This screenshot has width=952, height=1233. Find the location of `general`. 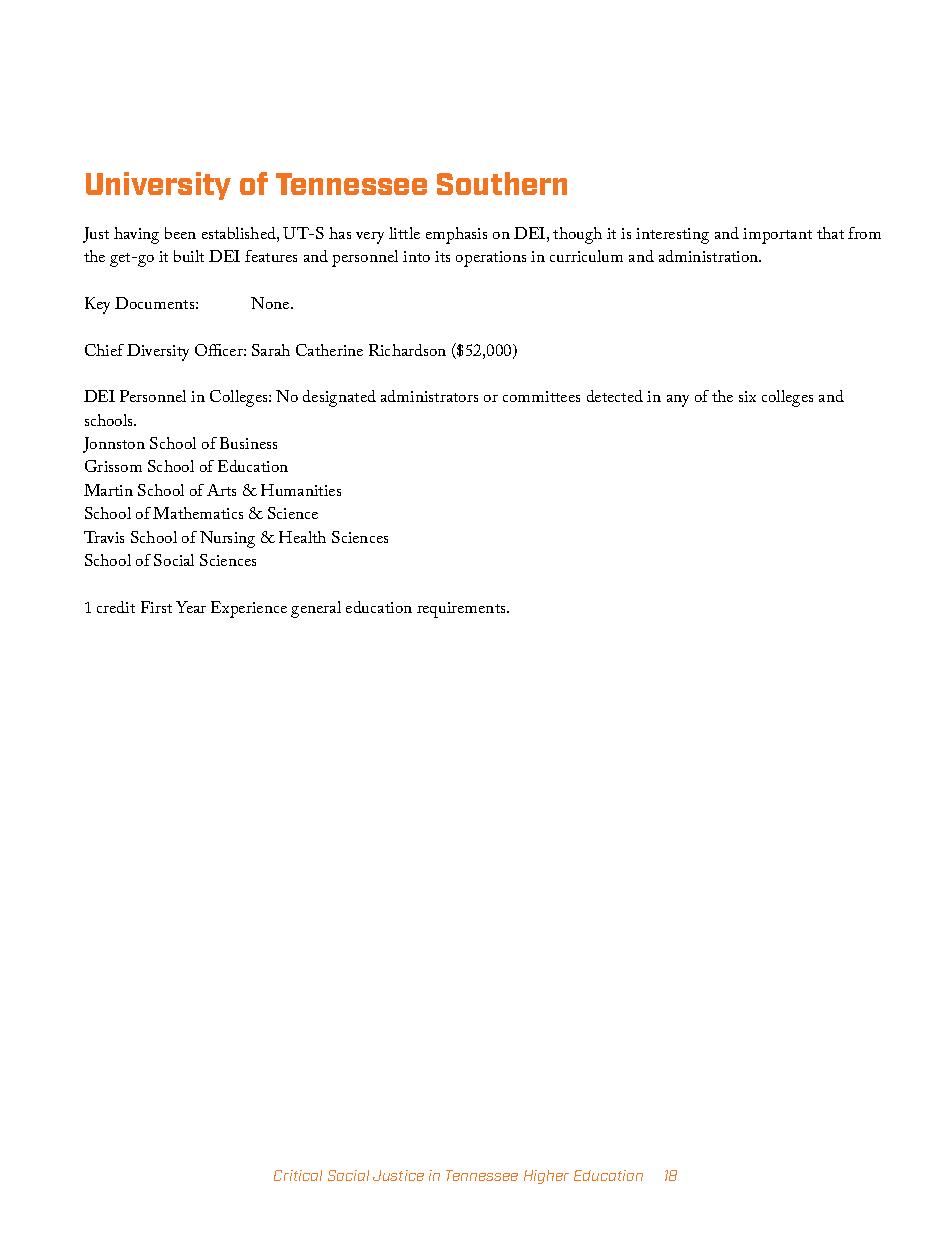

general is located at coordinates (316, 609).
